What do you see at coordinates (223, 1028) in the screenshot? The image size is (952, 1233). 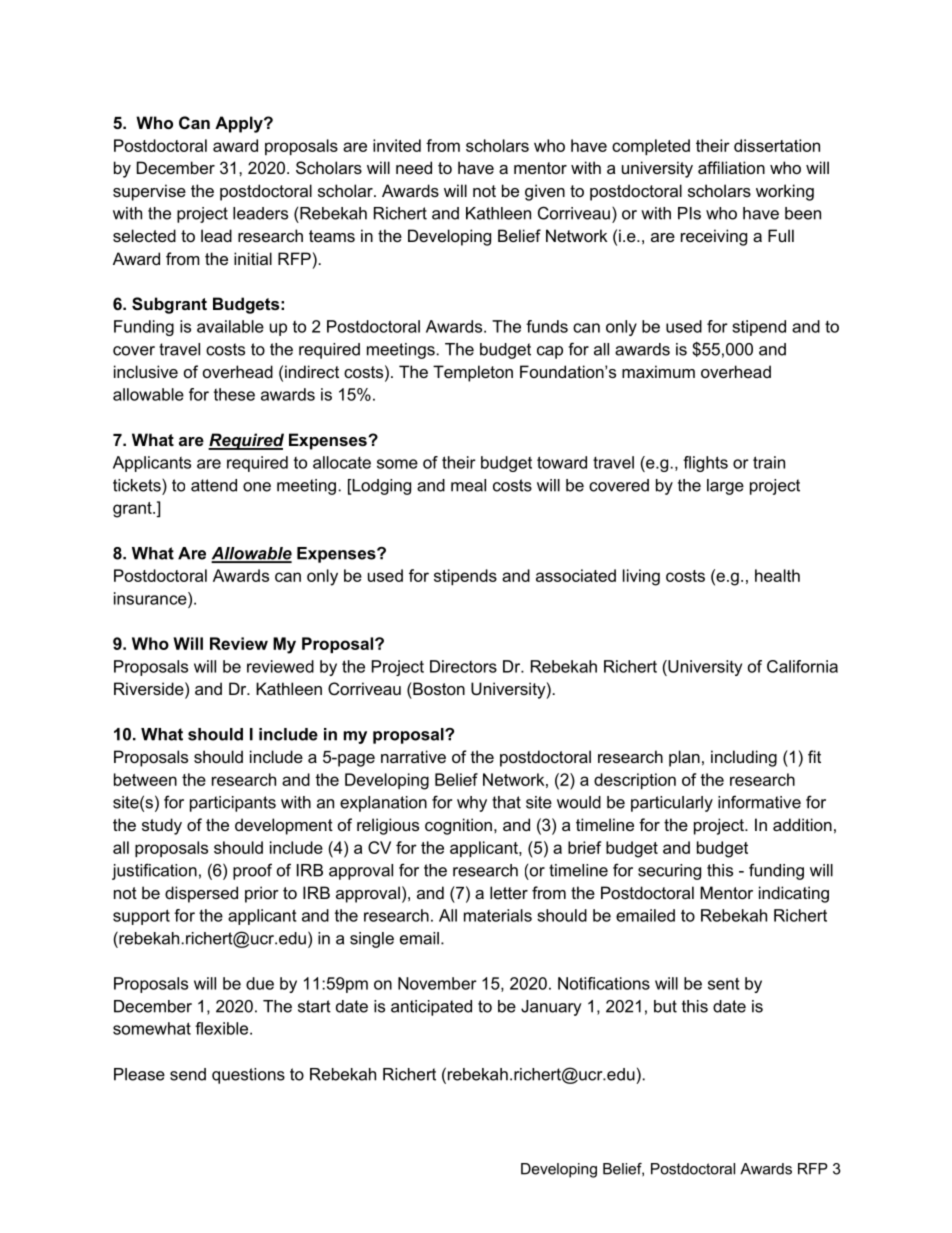 I see `flexible` at bounding box center [223, 1028].
